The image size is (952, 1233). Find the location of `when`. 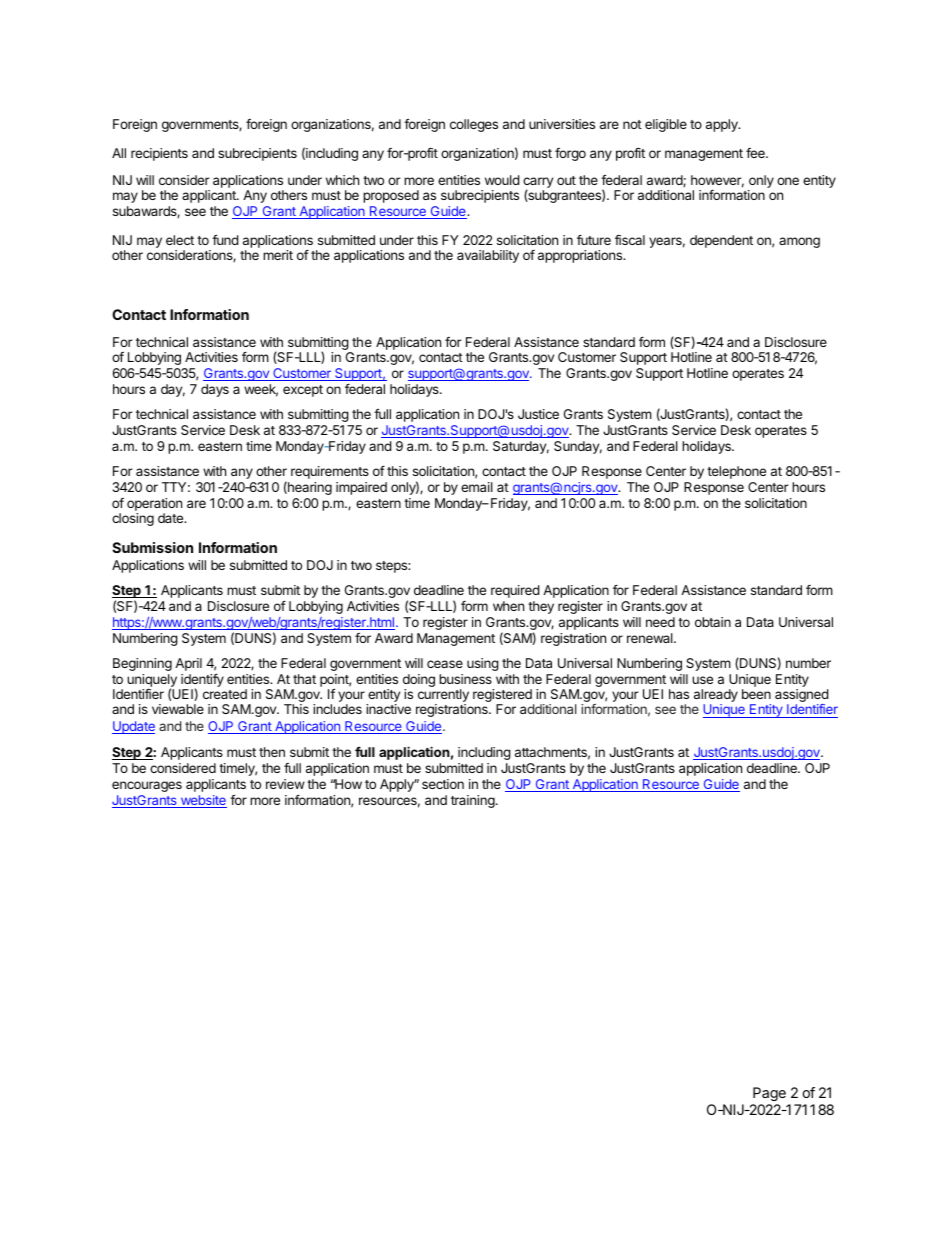

when is located at coordinates (508, 606).
